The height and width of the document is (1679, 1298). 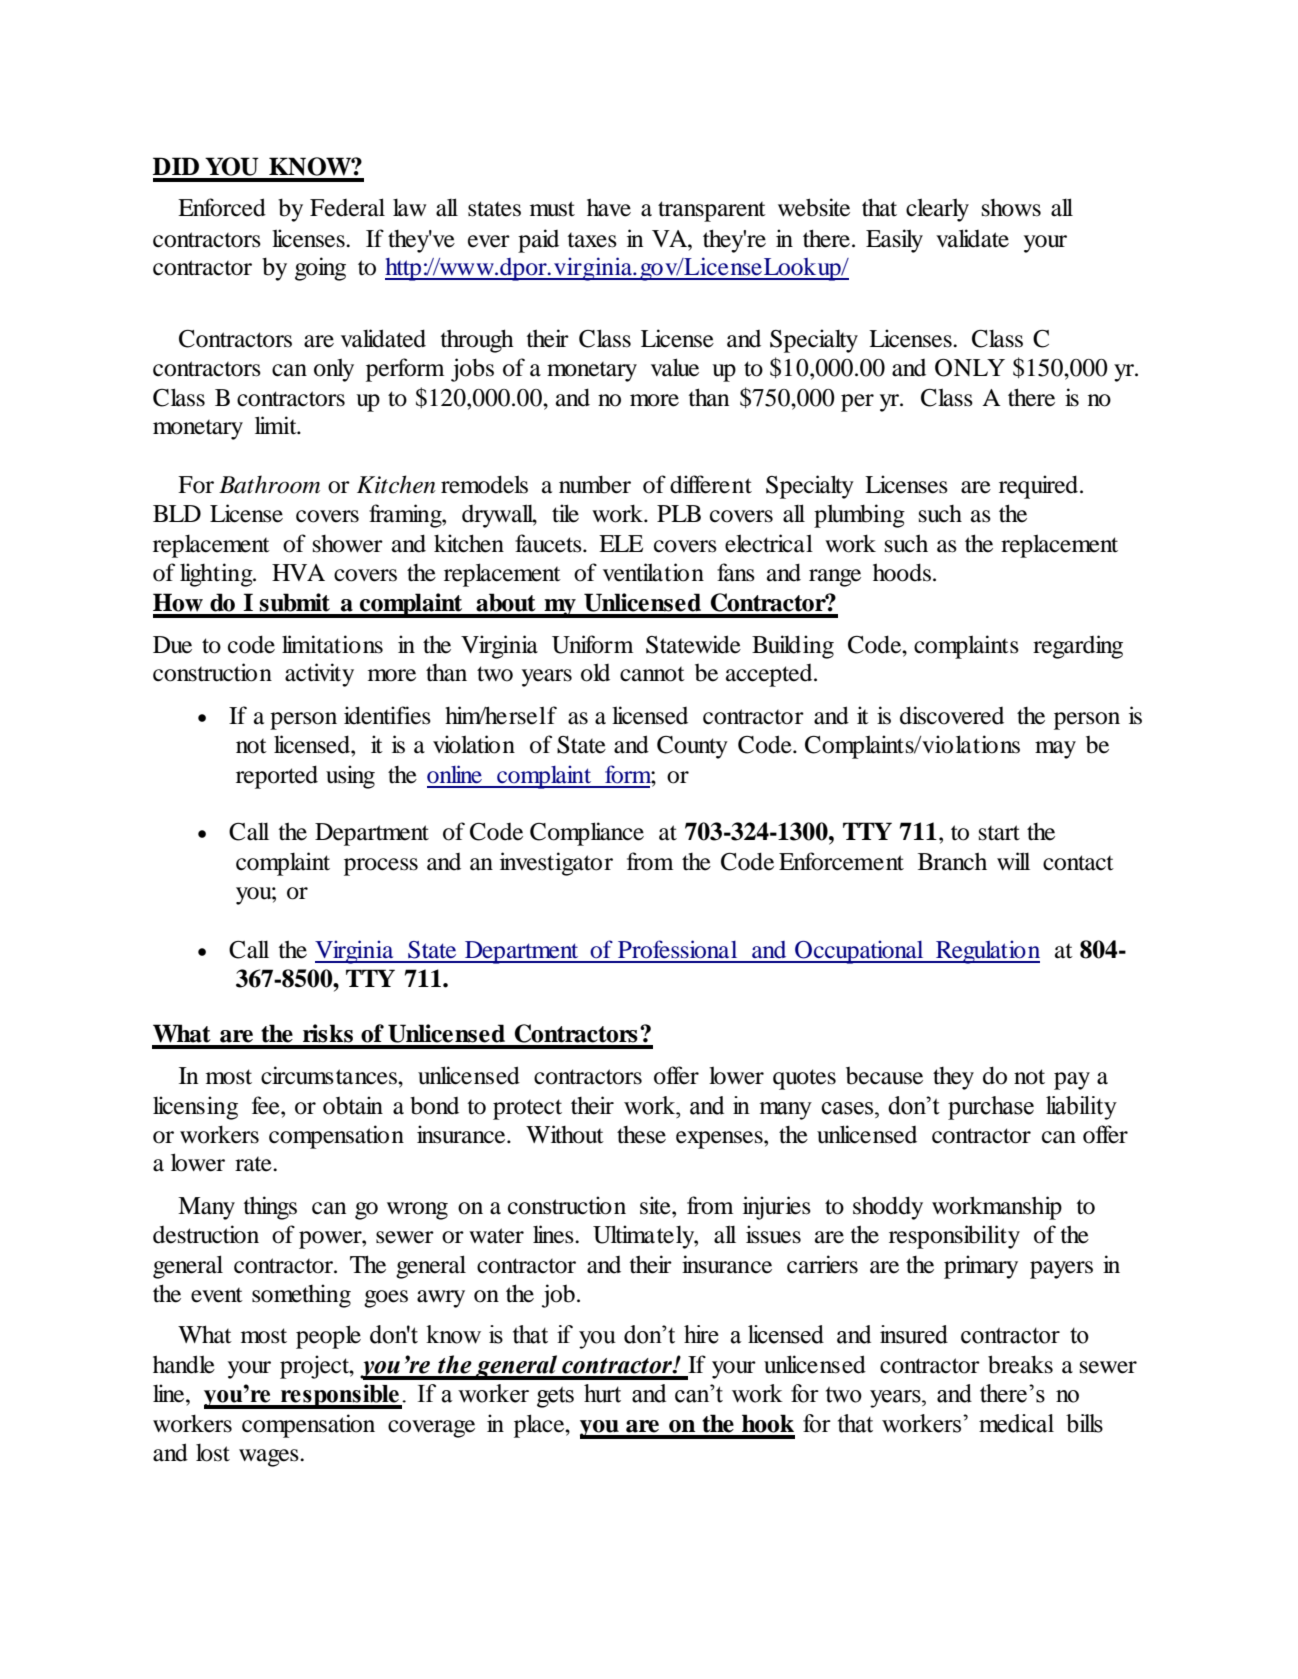 What do you see at coordinates (319, 675) in the document?
I see `activity` at bounding box center [319, 675].
